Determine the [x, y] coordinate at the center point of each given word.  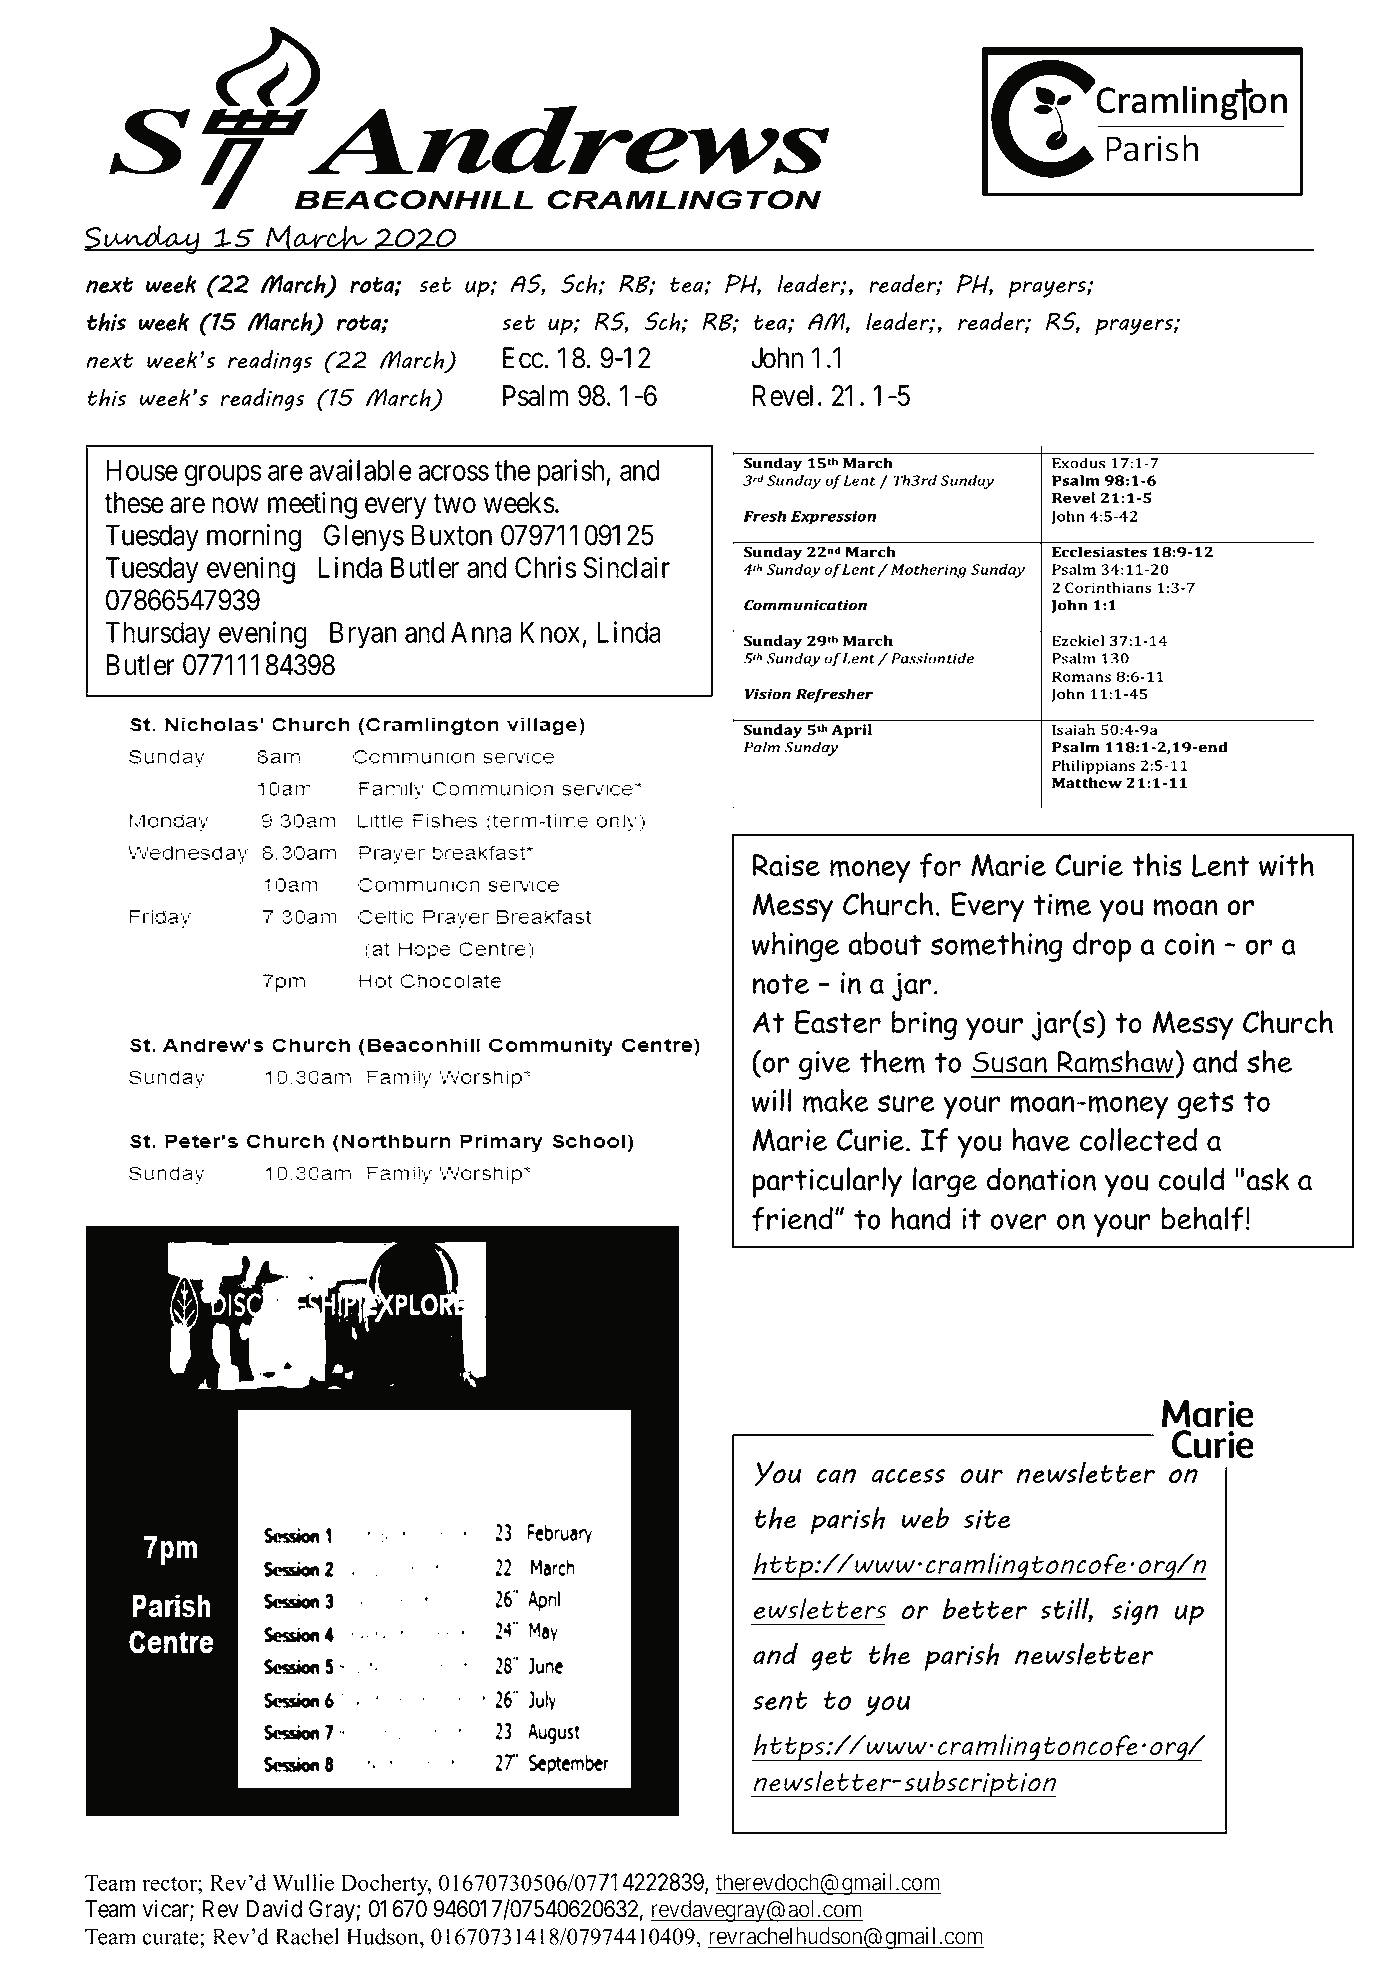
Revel [782, 396]
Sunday [143, 239]
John [777, 358]
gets [1206, 1105]
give [824, 1065]
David [274, 1908]
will [772, 1100]
